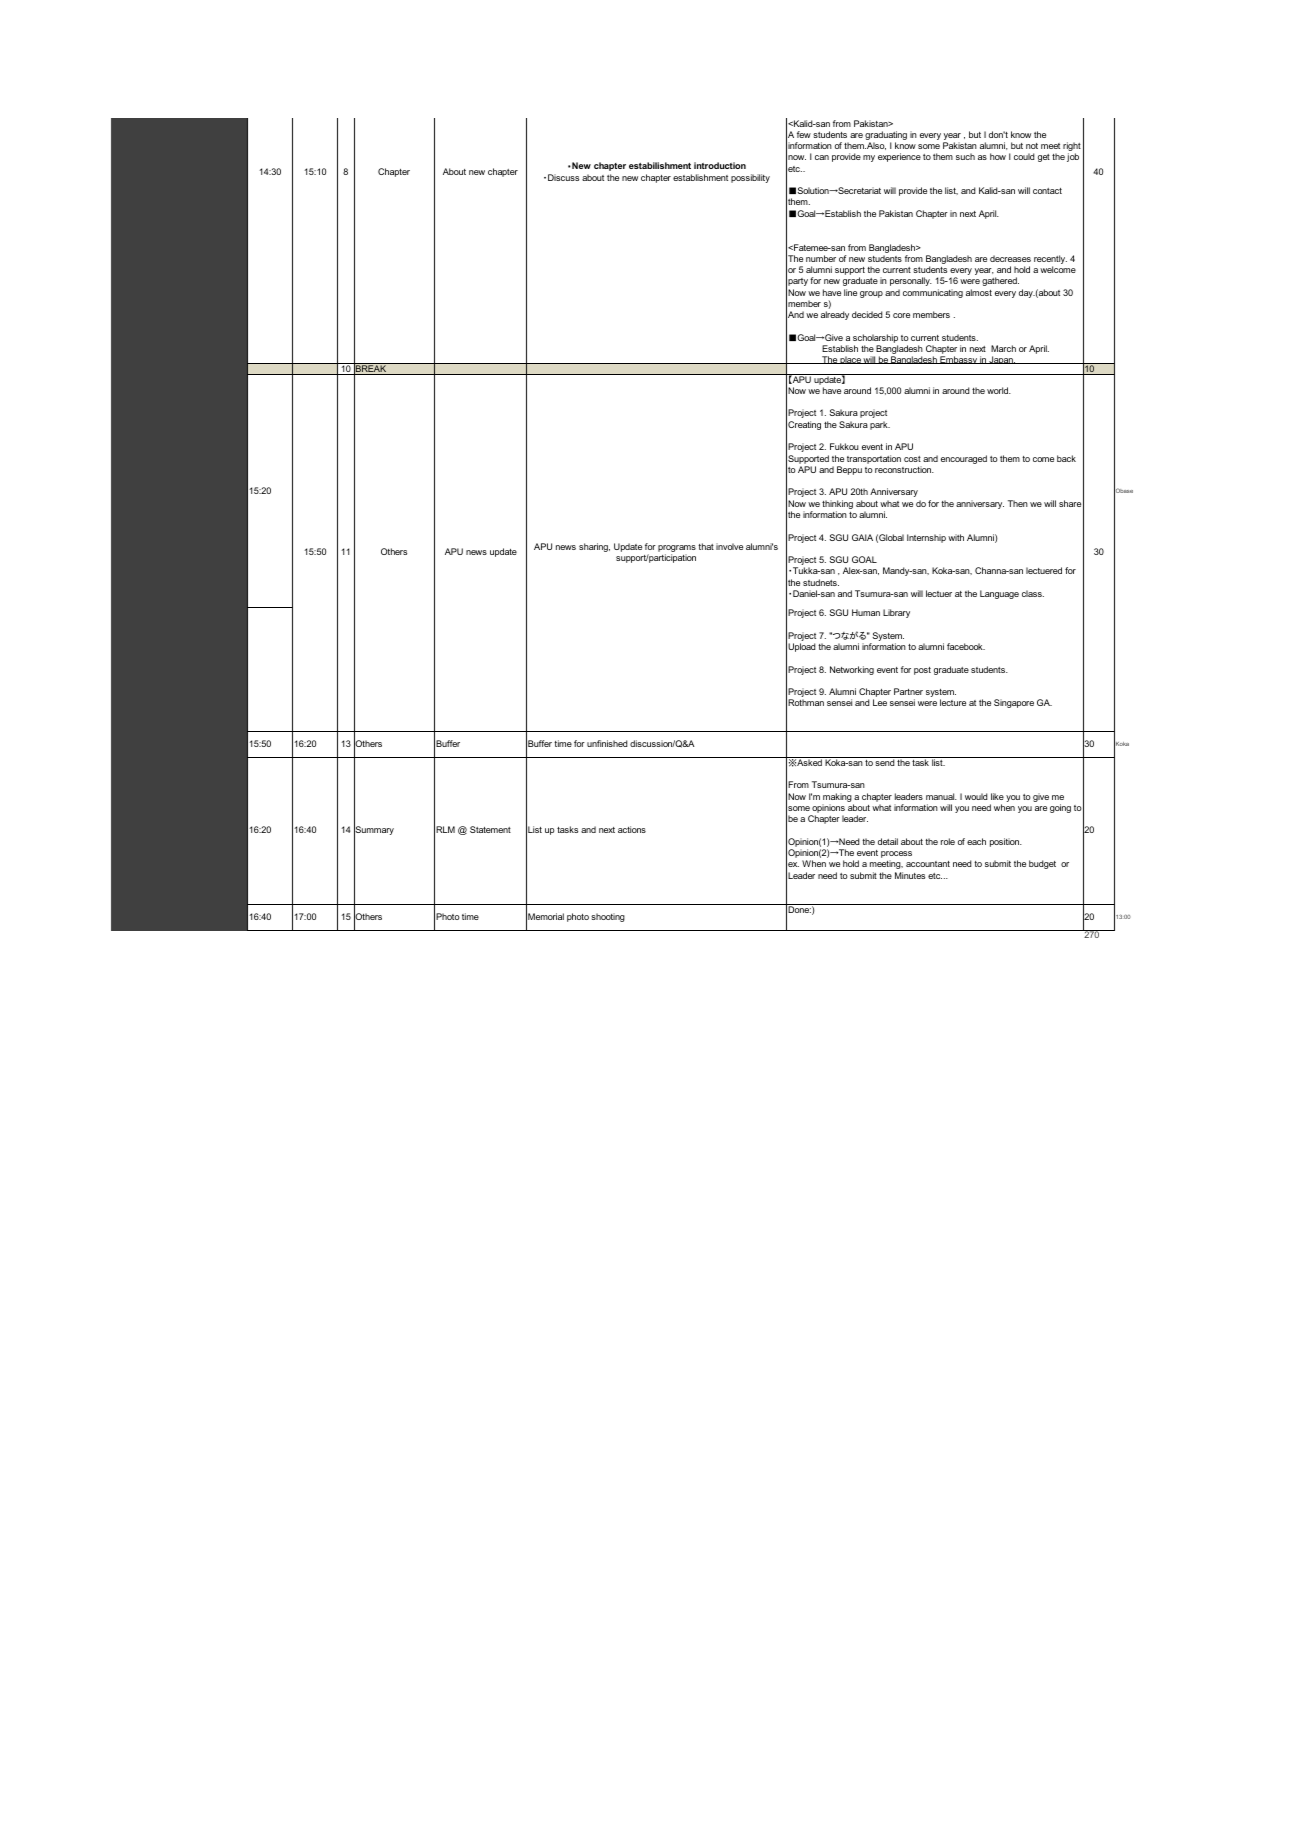 Image resolution: width=1301 pixels, height=1841 pixels. Describe the element at coordinates (1003, 348) in the screenshot. I see `March` at that location.
